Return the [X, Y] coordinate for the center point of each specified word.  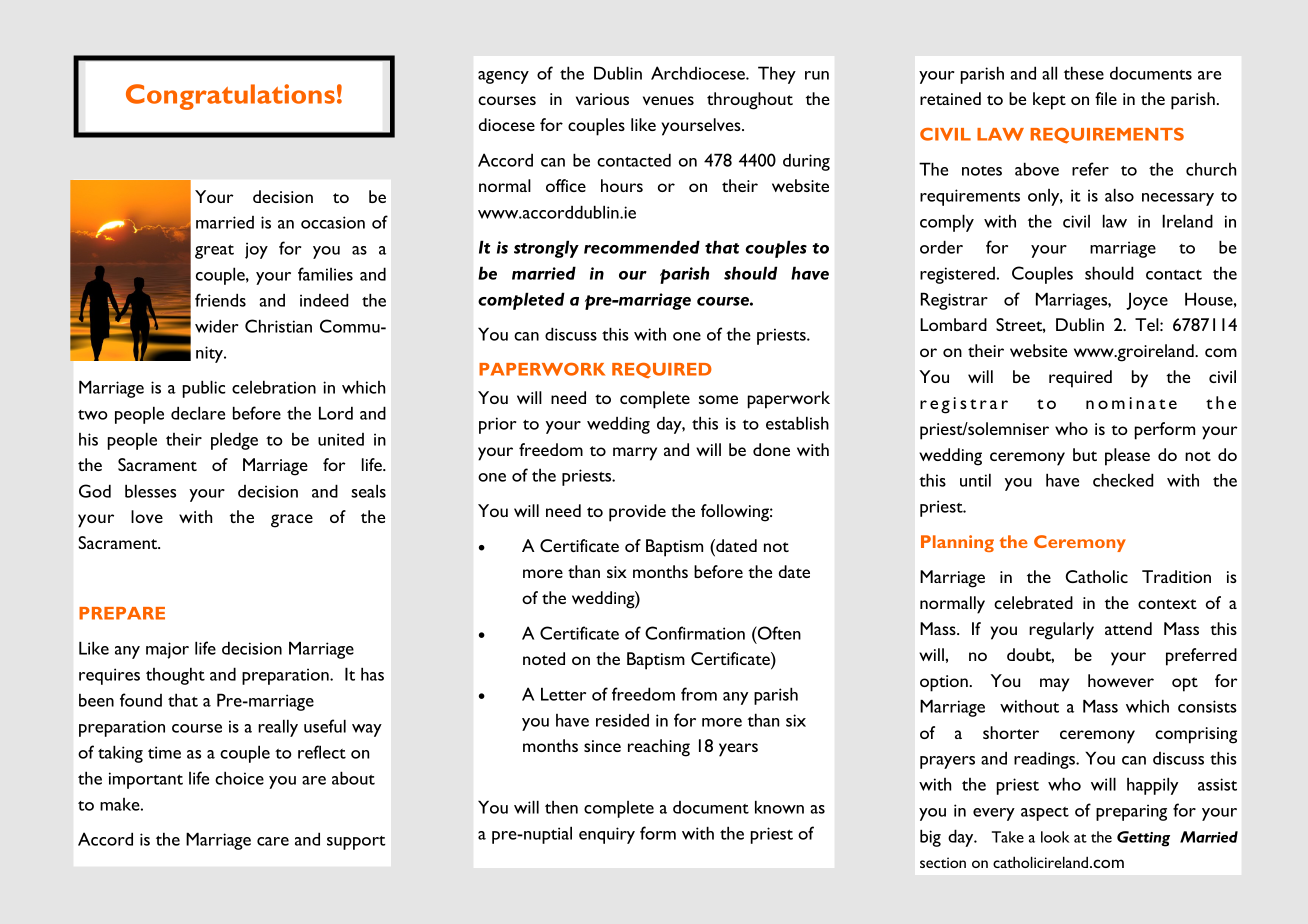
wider [216, 326]
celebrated [1033, 602]
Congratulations [230, 97]
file [1106, 98]
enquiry [607, 835]
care [273, 841]
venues [668, 100]
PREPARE [122, 613]
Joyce [1147, 301]
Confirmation [695, 633]
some [718, 399]
